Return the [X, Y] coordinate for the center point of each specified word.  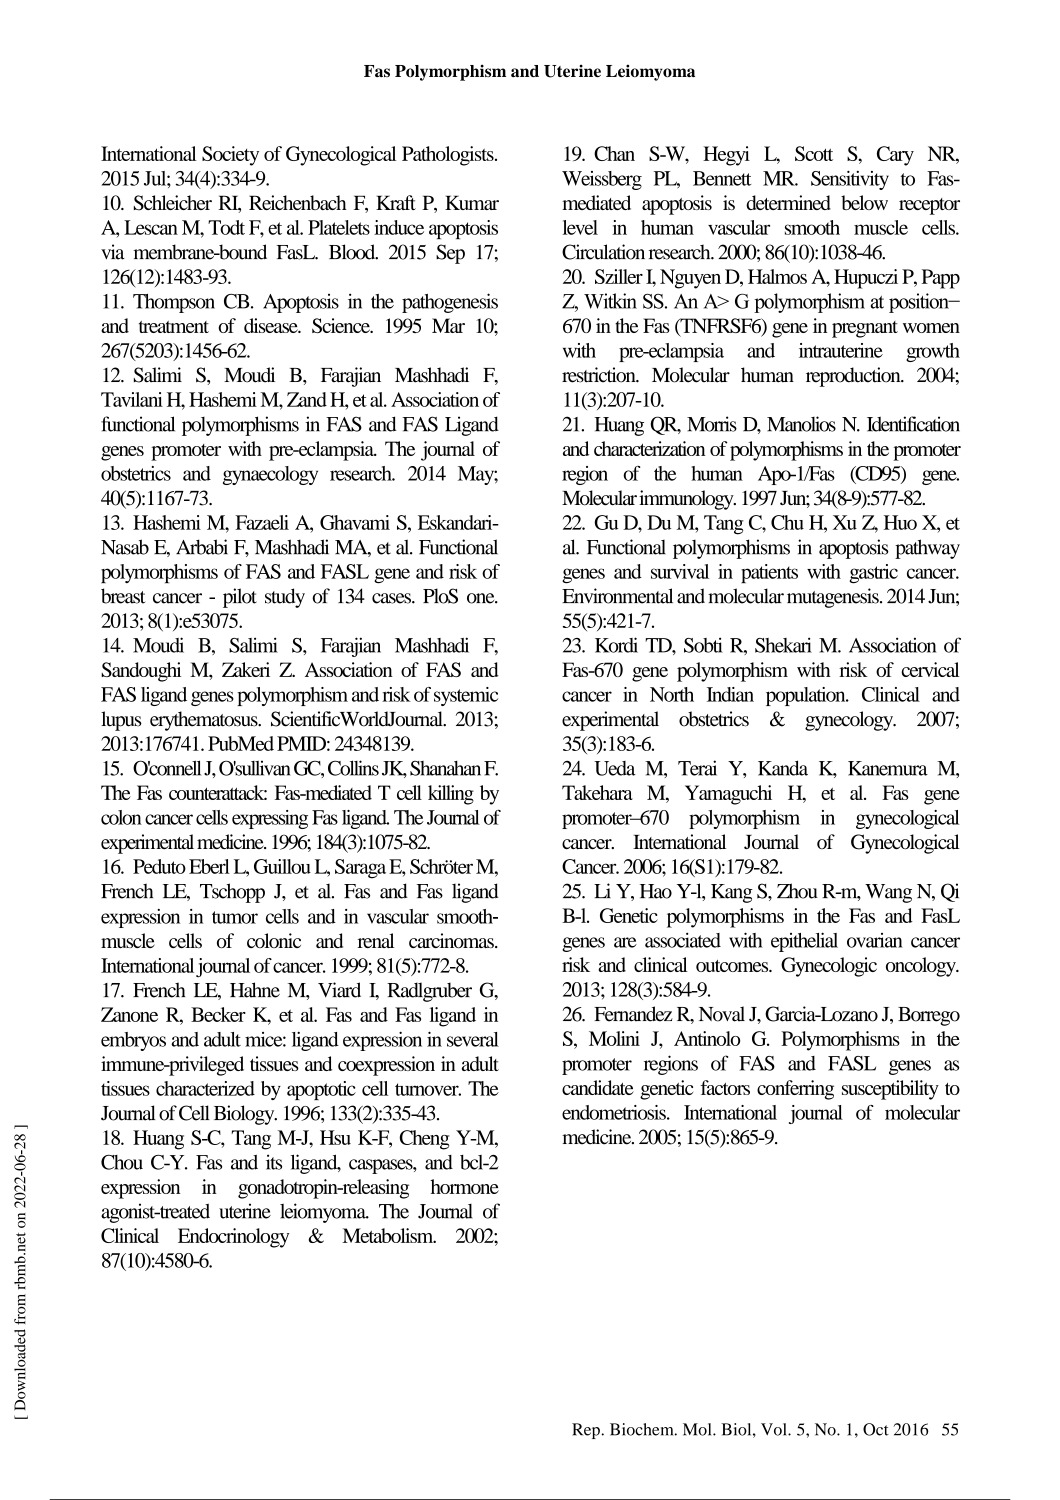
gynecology [850, 721]
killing [451, 795]
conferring [795, 1090]
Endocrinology [233, 1238]
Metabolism [389, 1235]
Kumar [472, 202]
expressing [270, 819]
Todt [226, 227]
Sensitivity [850, 180]
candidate [598, 1087]
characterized [205, 1088]
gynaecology [270, 475]
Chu [787, 522]
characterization [649, 448]
